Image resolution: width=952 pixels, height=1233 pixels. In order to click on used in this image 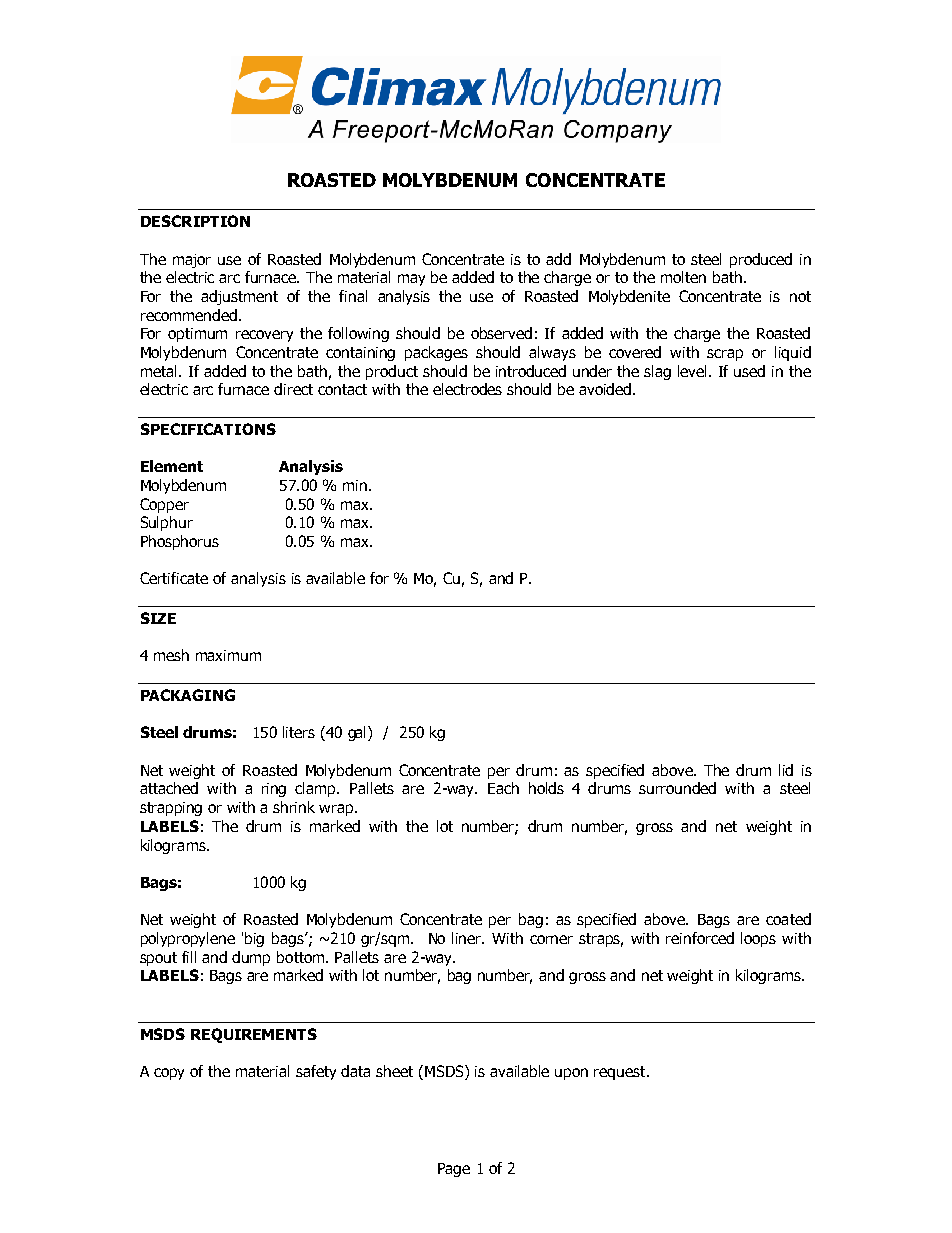, I will do `click(749, 371)`.
